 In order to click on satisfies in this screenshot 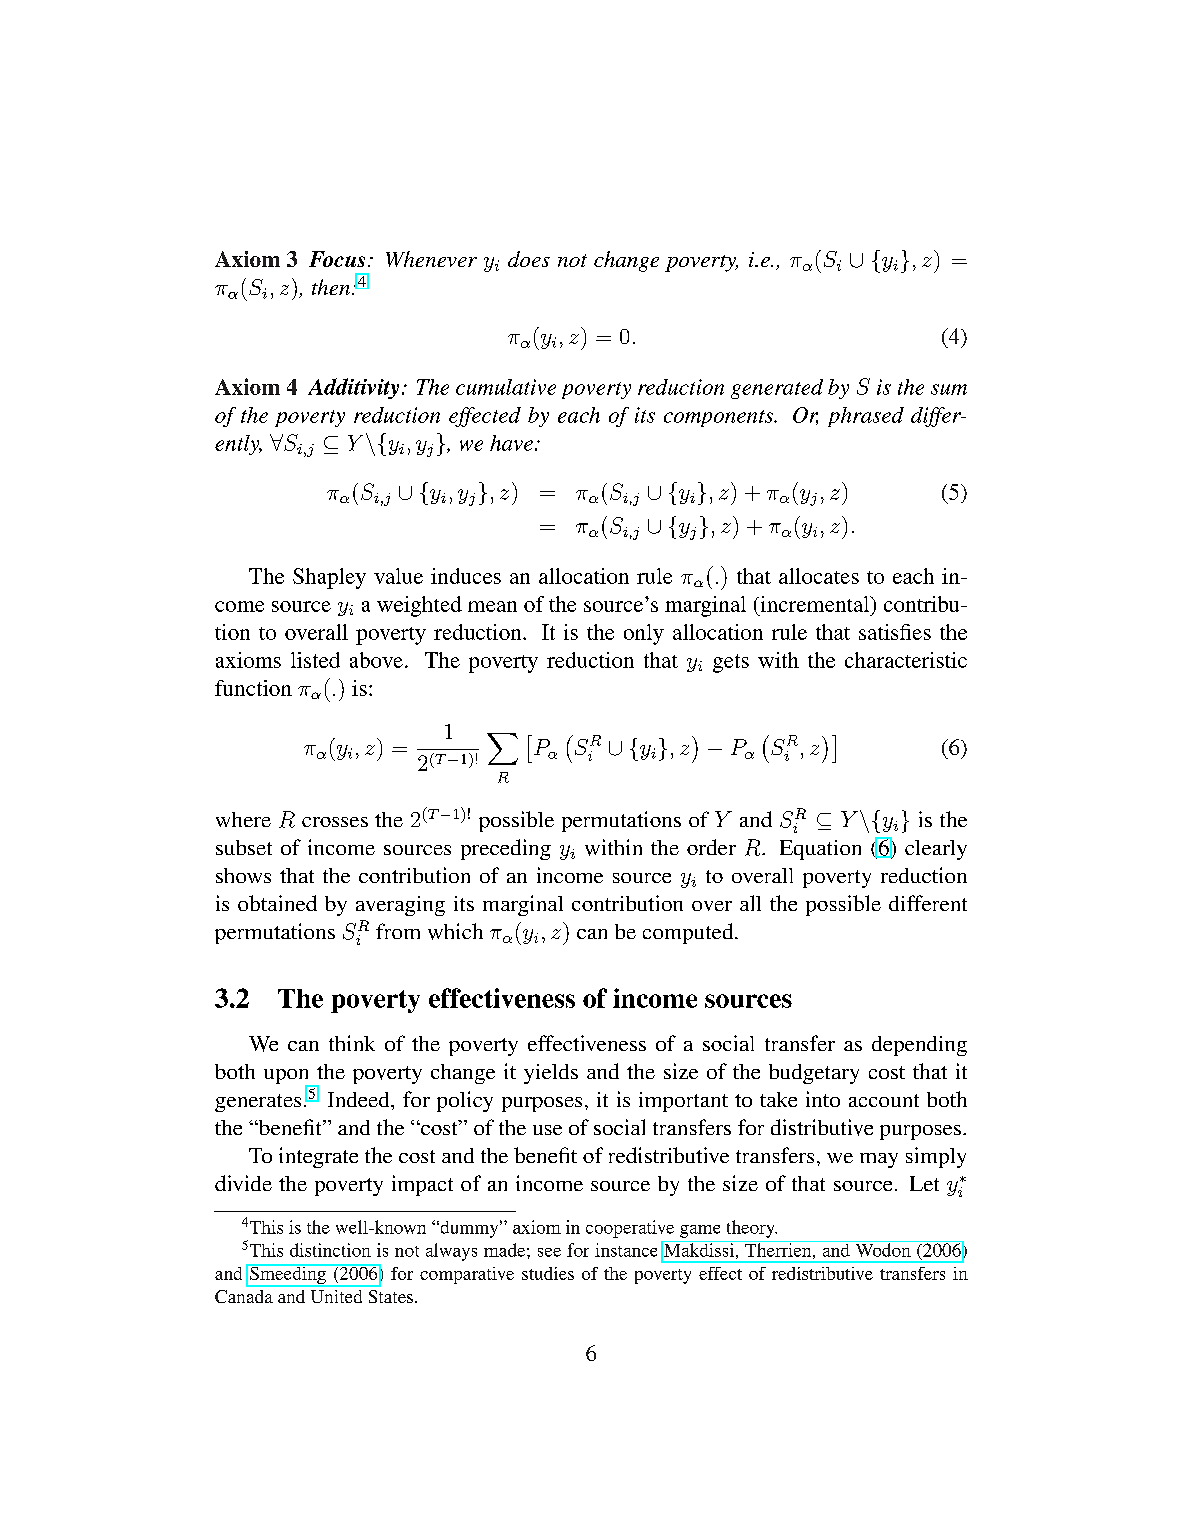, I will do `click(895, 632)`.
